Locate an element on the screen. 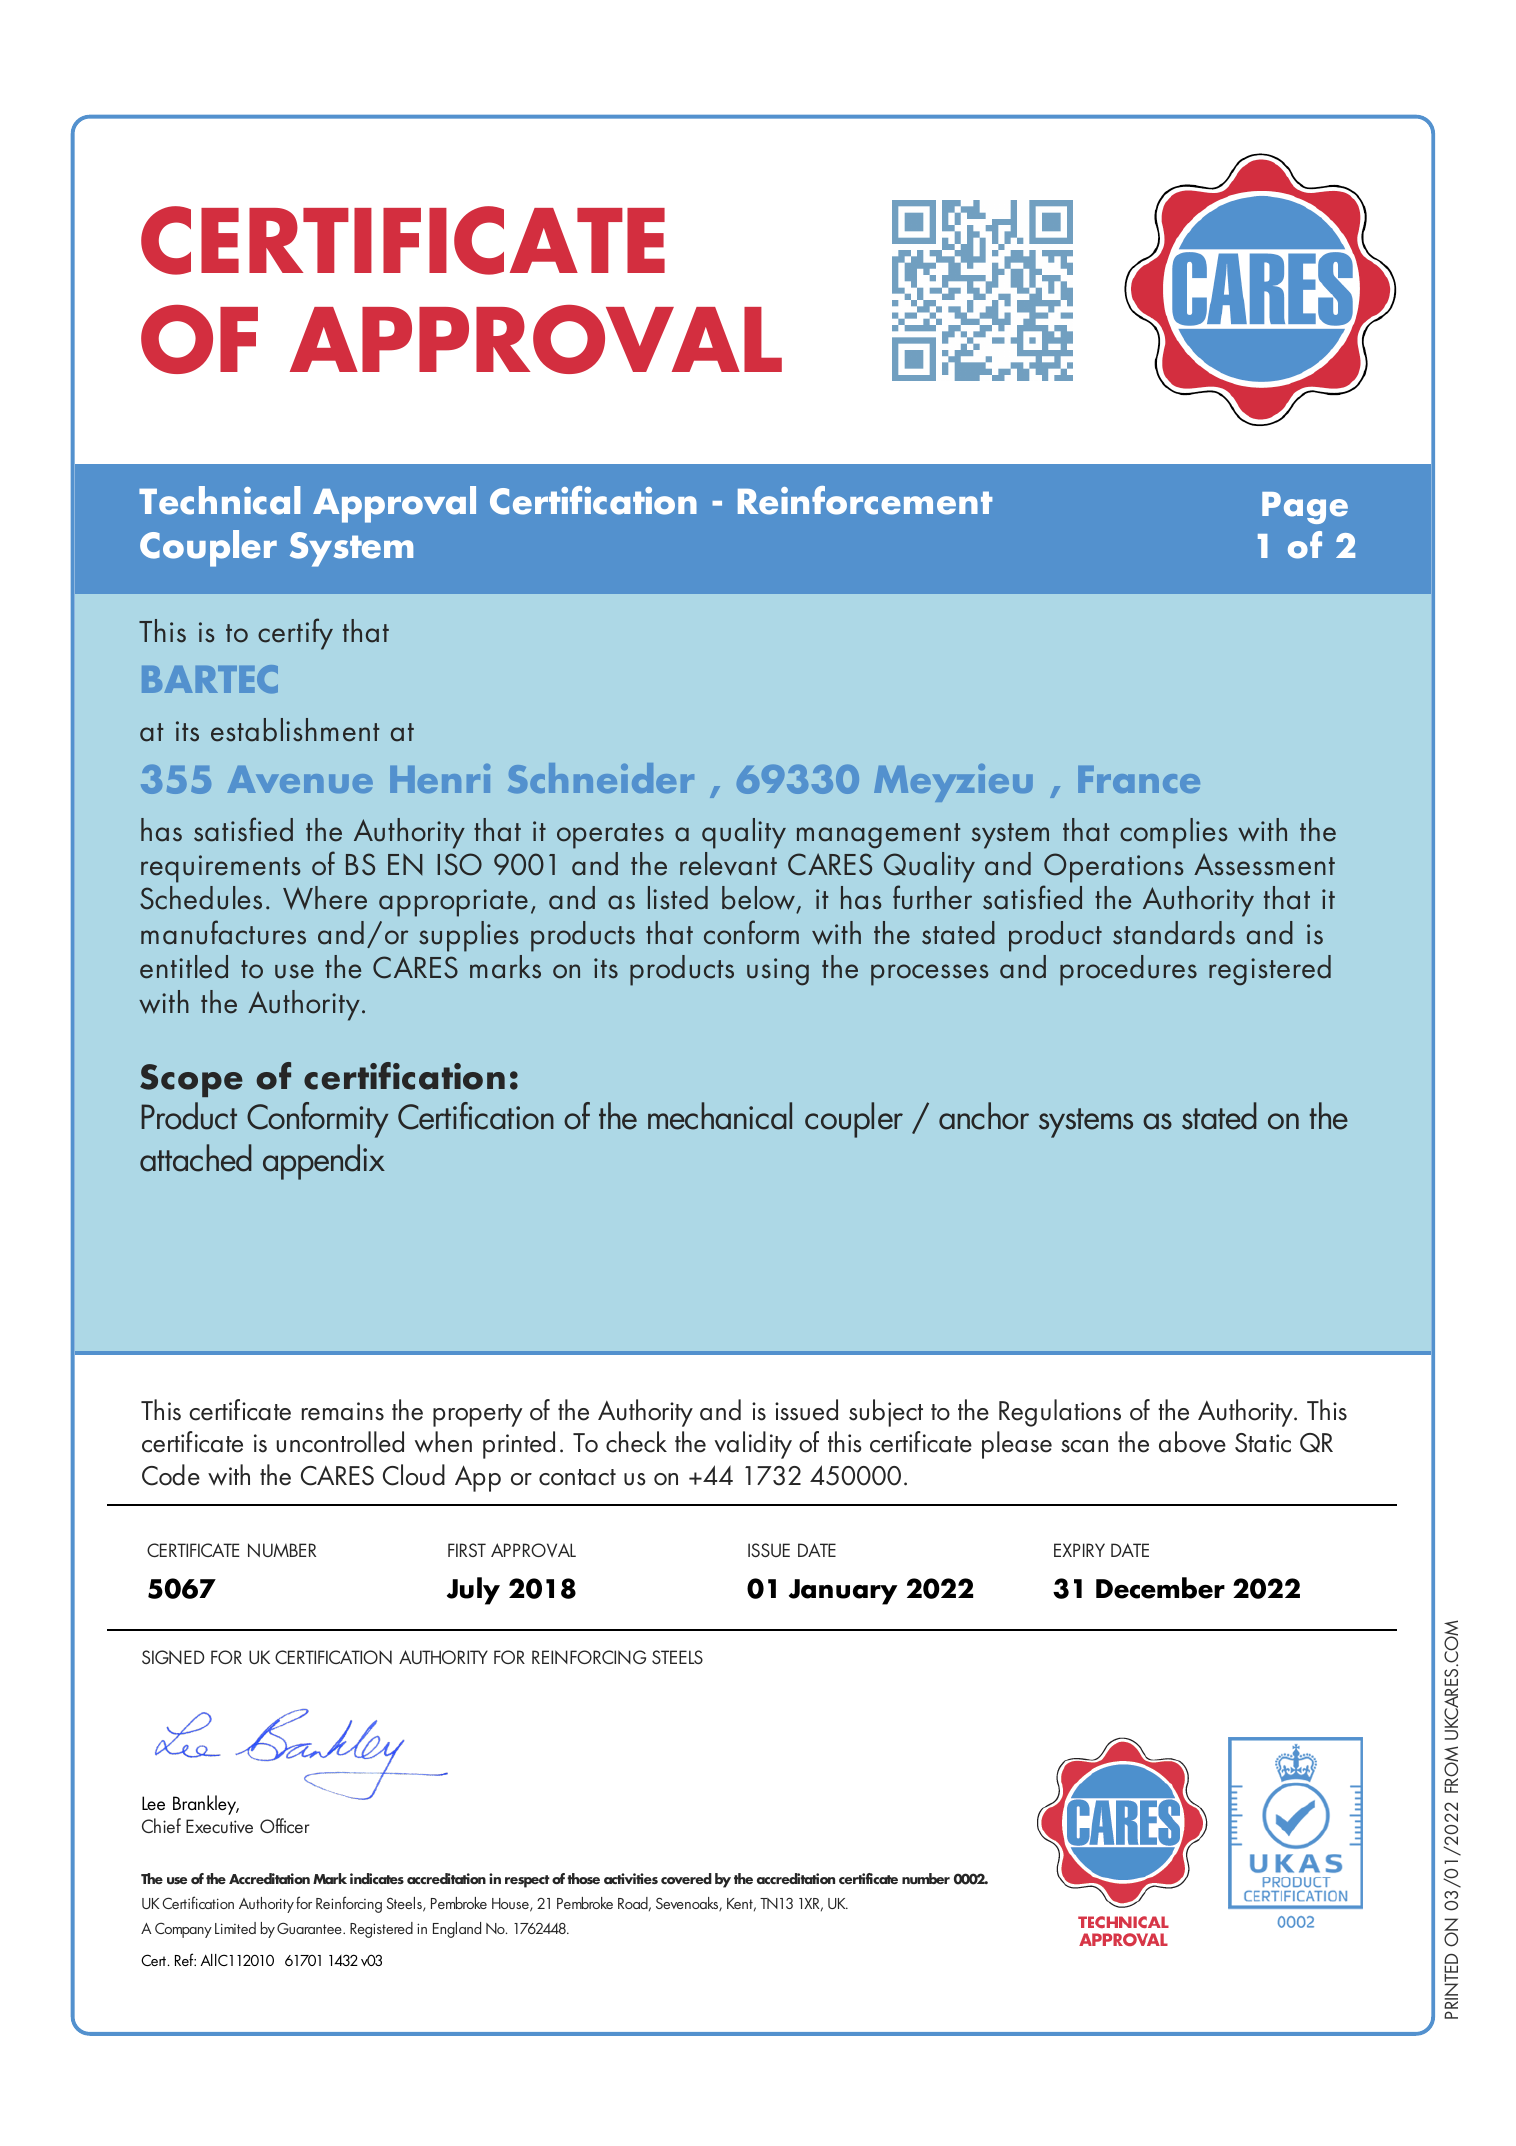 The width and height of the screenshot is (1516, 2146). entitled is located at coordinates (184, 967).
